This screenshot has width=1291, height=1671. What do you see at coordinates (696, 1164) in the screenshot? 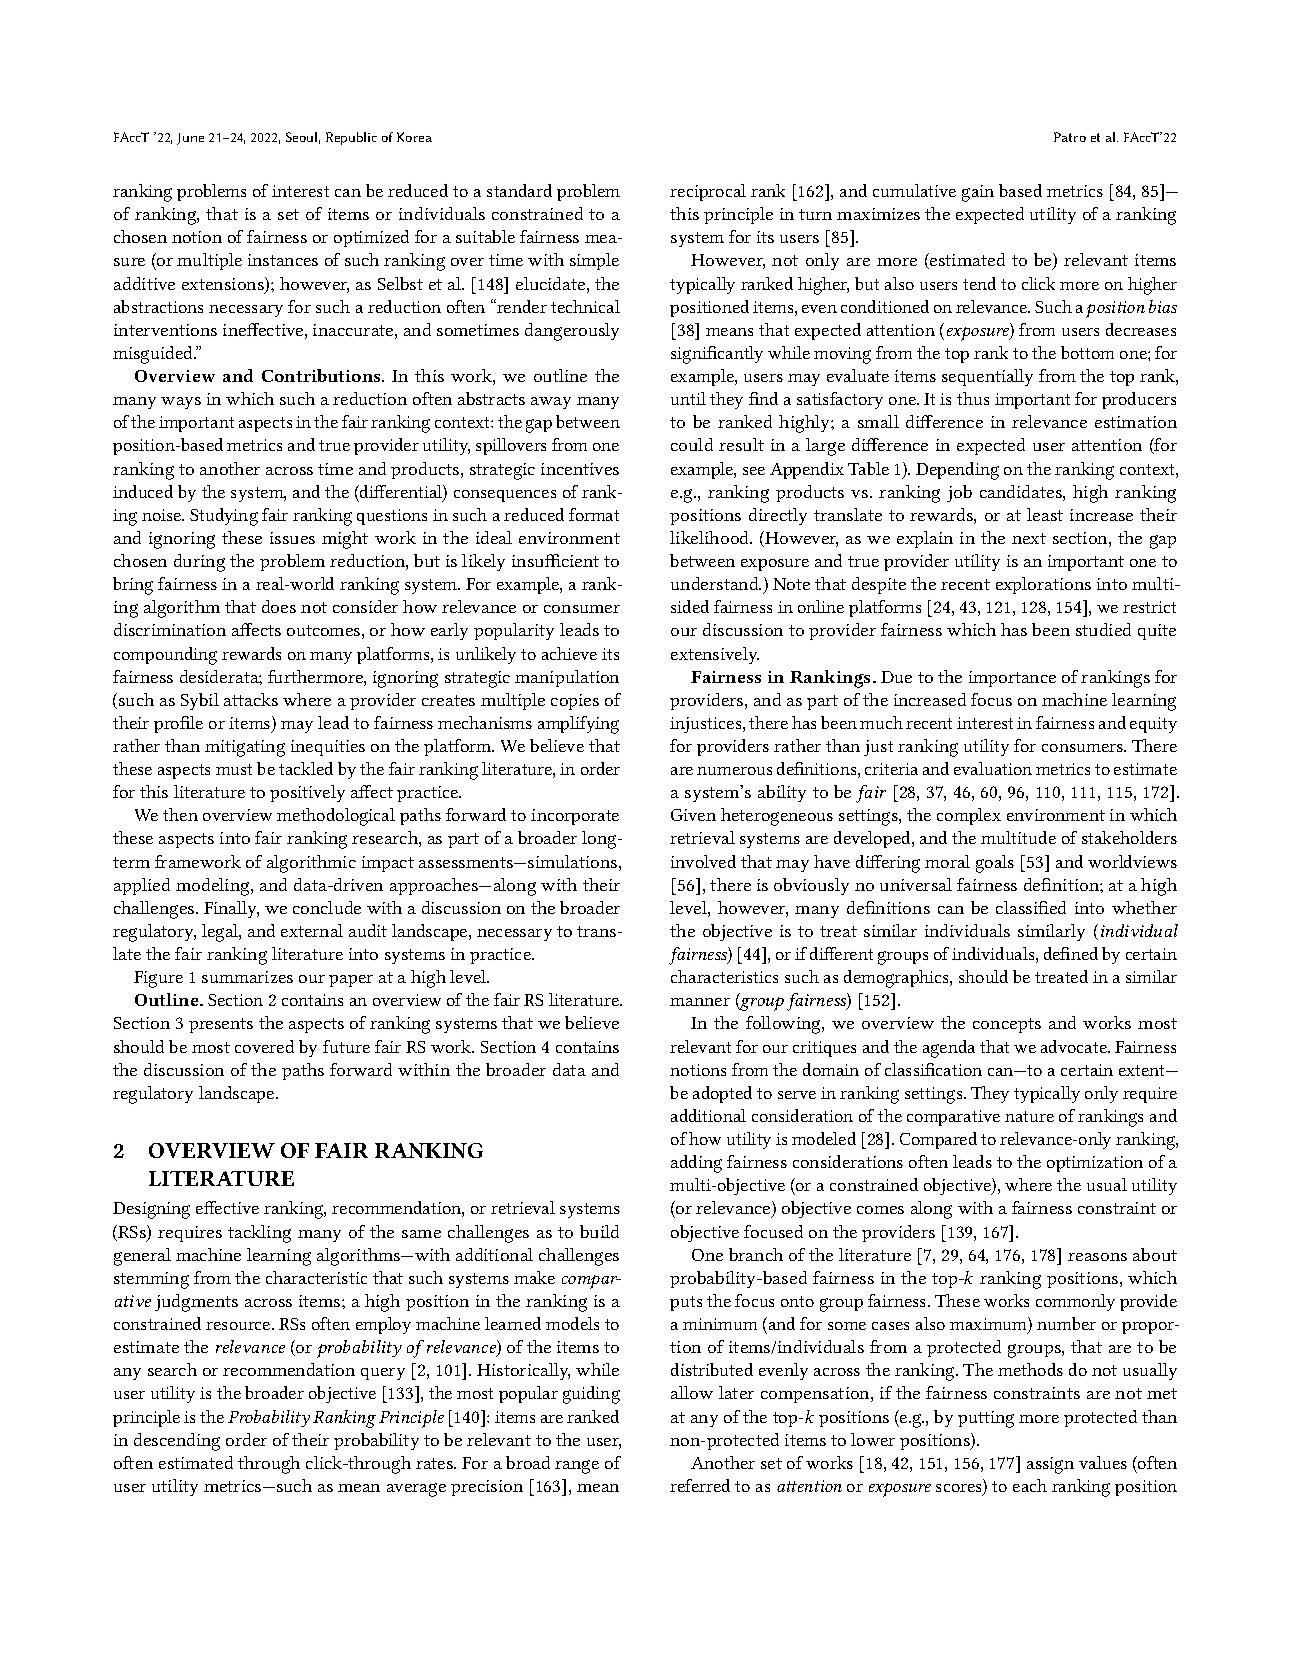
I see `adding` at bounding box center [696, 1164].
